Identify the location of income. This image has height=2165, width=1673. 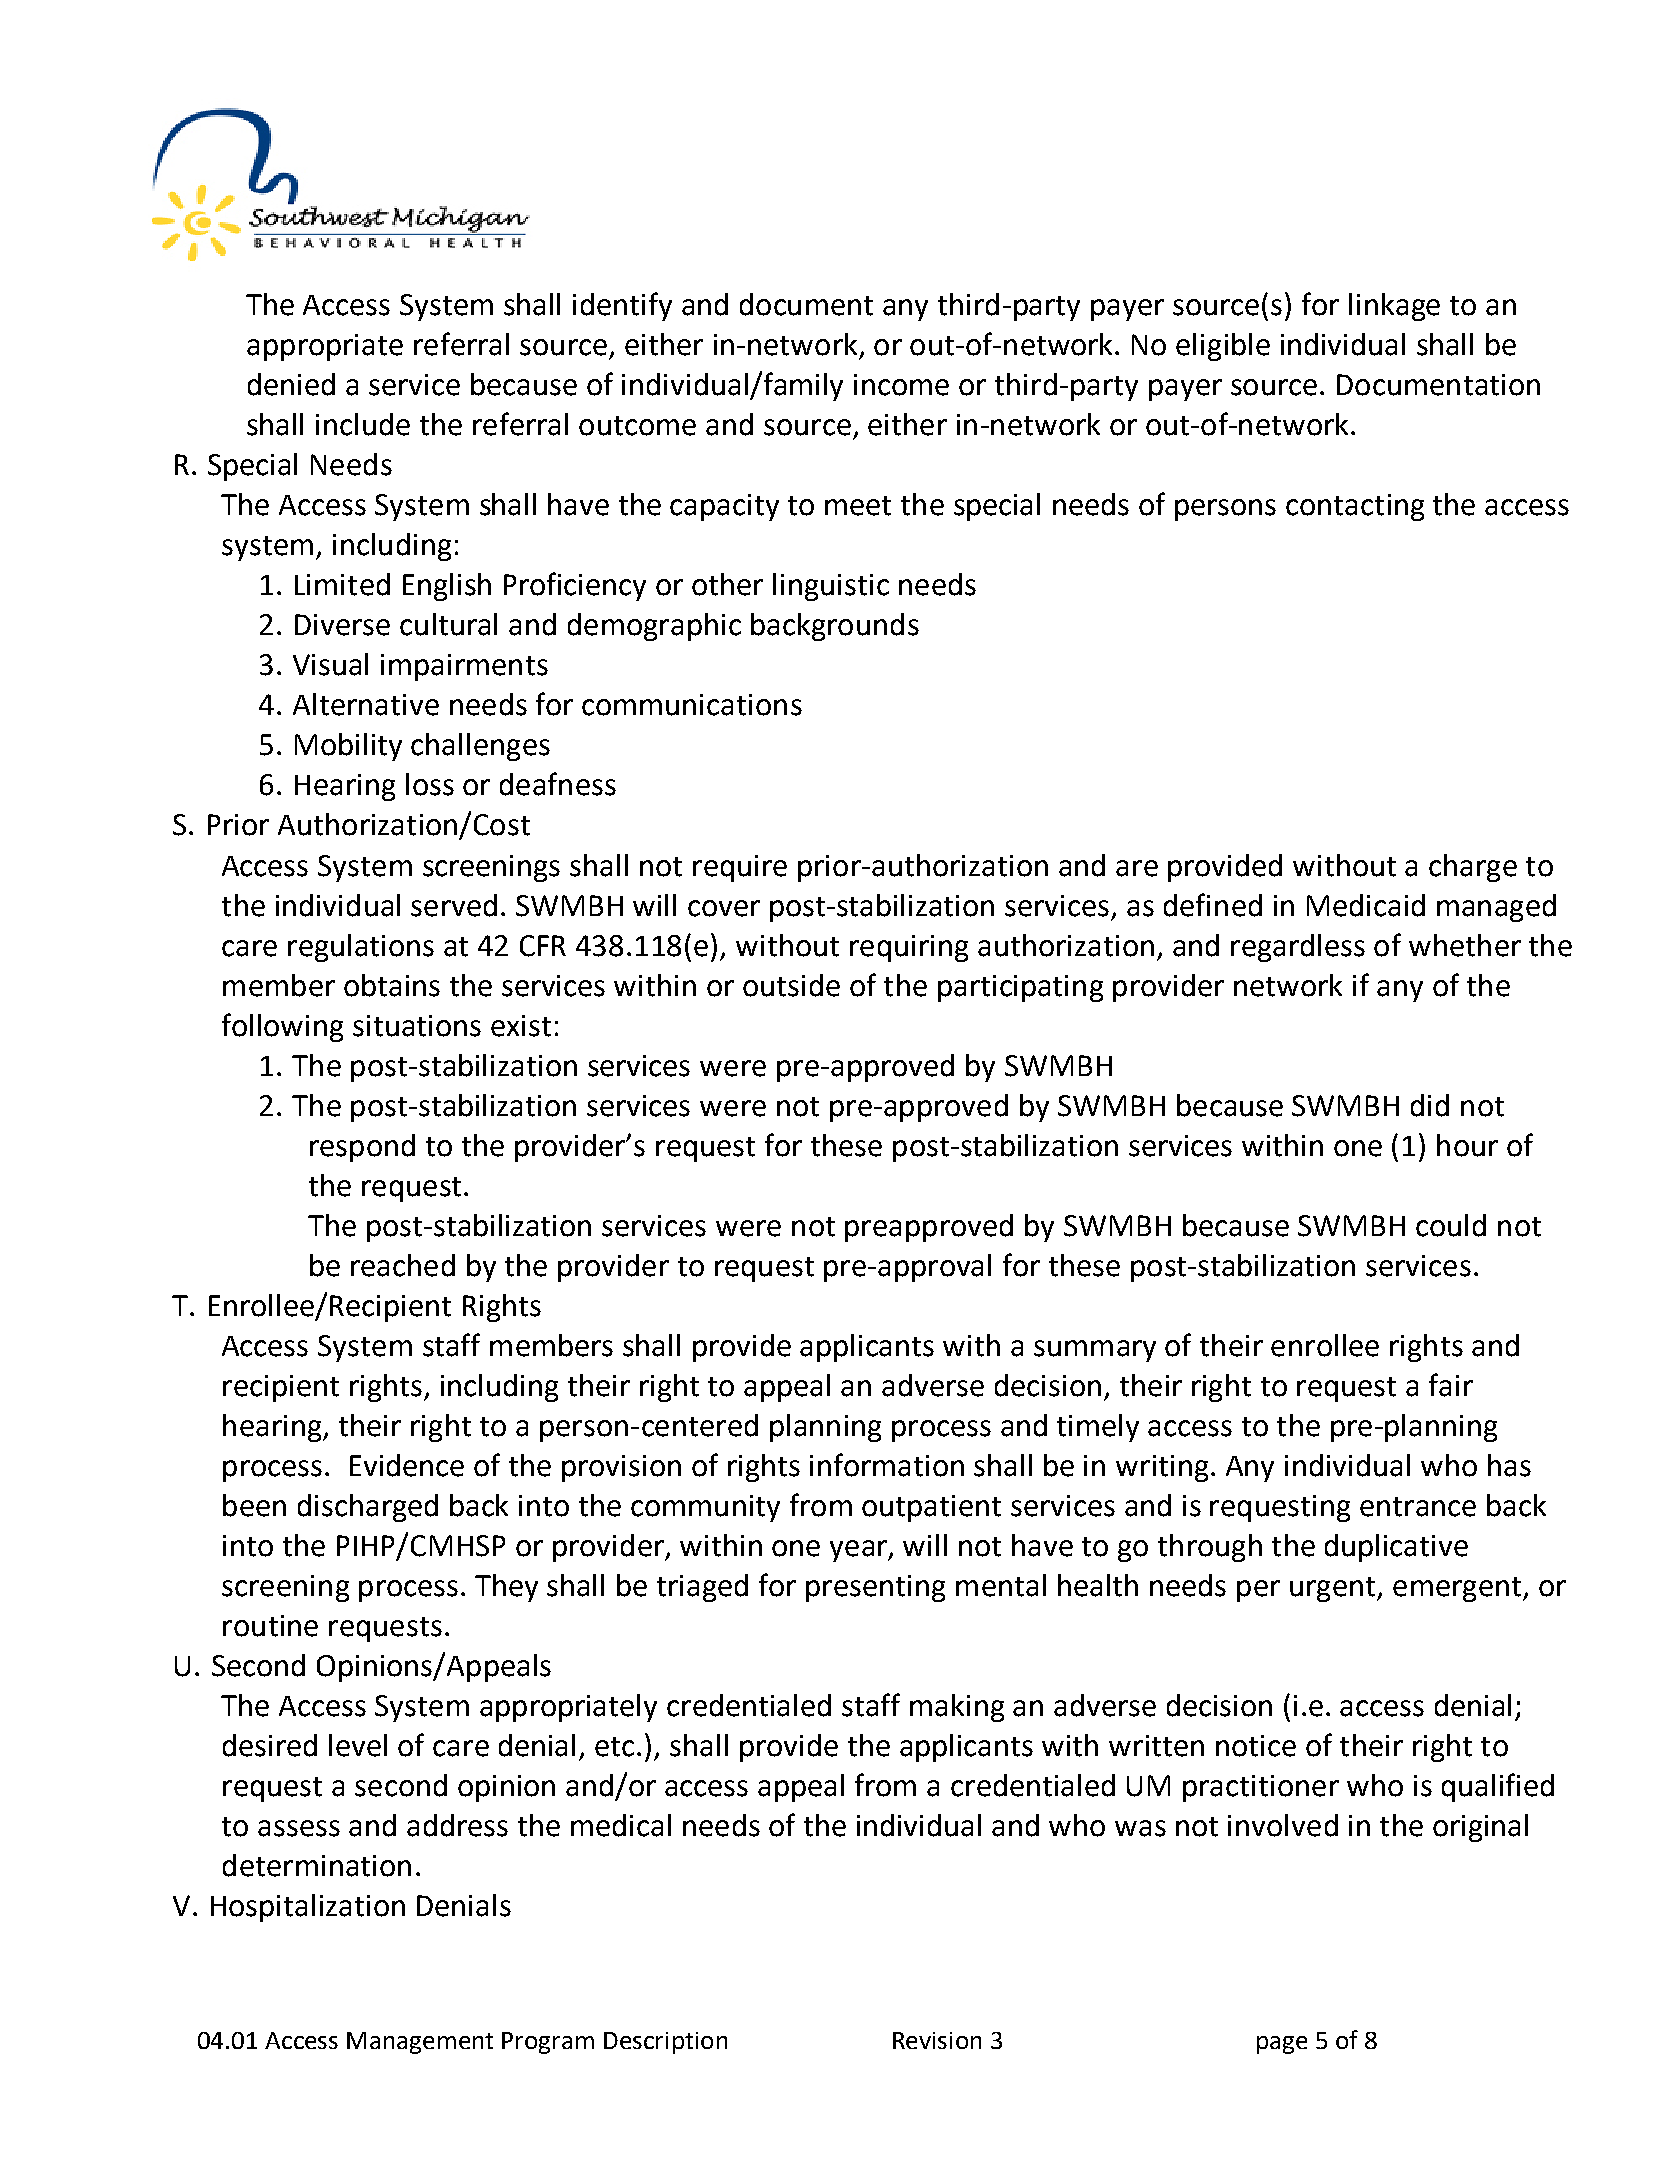
(901, 385).
